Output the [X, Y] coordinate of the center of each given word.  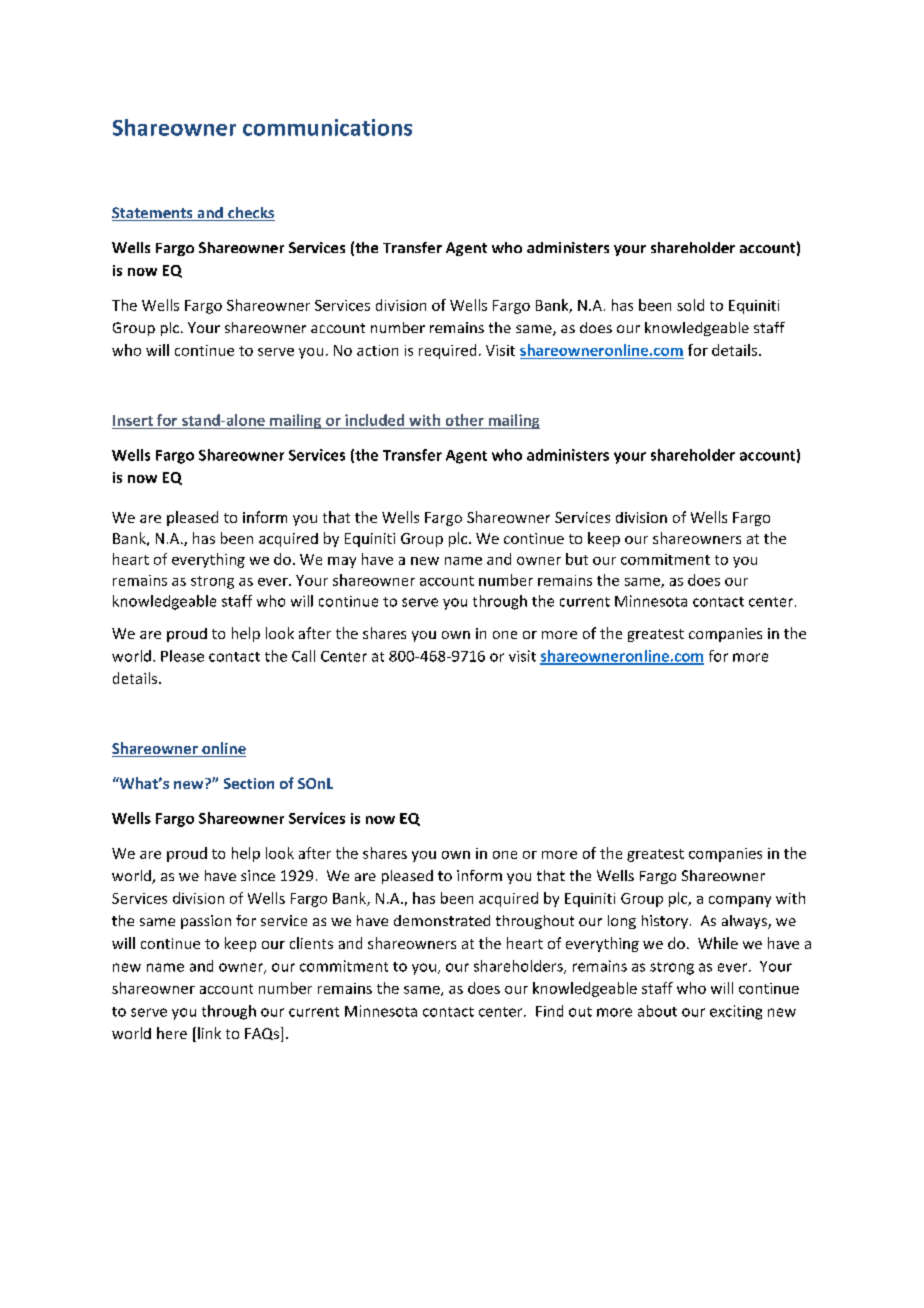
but [577, 559]
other [465, 420]
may [342, 562]
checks [250, 214]
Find [549, 1011]
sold [690, 305]
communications [327, 127]
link [209, 1033]
